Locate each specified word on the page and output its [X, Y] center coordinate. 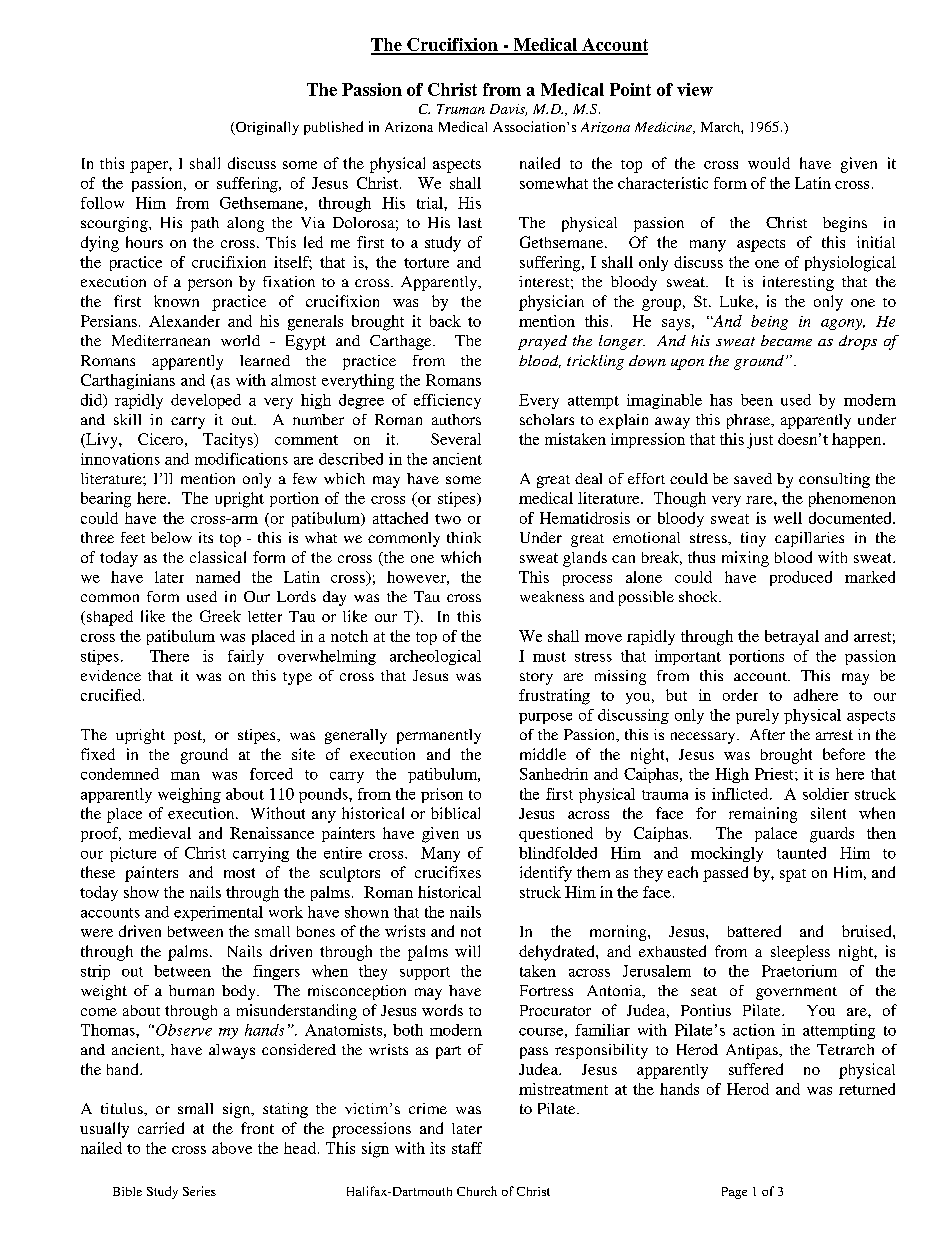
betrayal [792, 637]
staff [467, 1148]
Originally [266, 128]
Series [199, 1191]
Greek [220, 616]
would [769, 163]
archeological [435, 657]
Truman [461, 109]
